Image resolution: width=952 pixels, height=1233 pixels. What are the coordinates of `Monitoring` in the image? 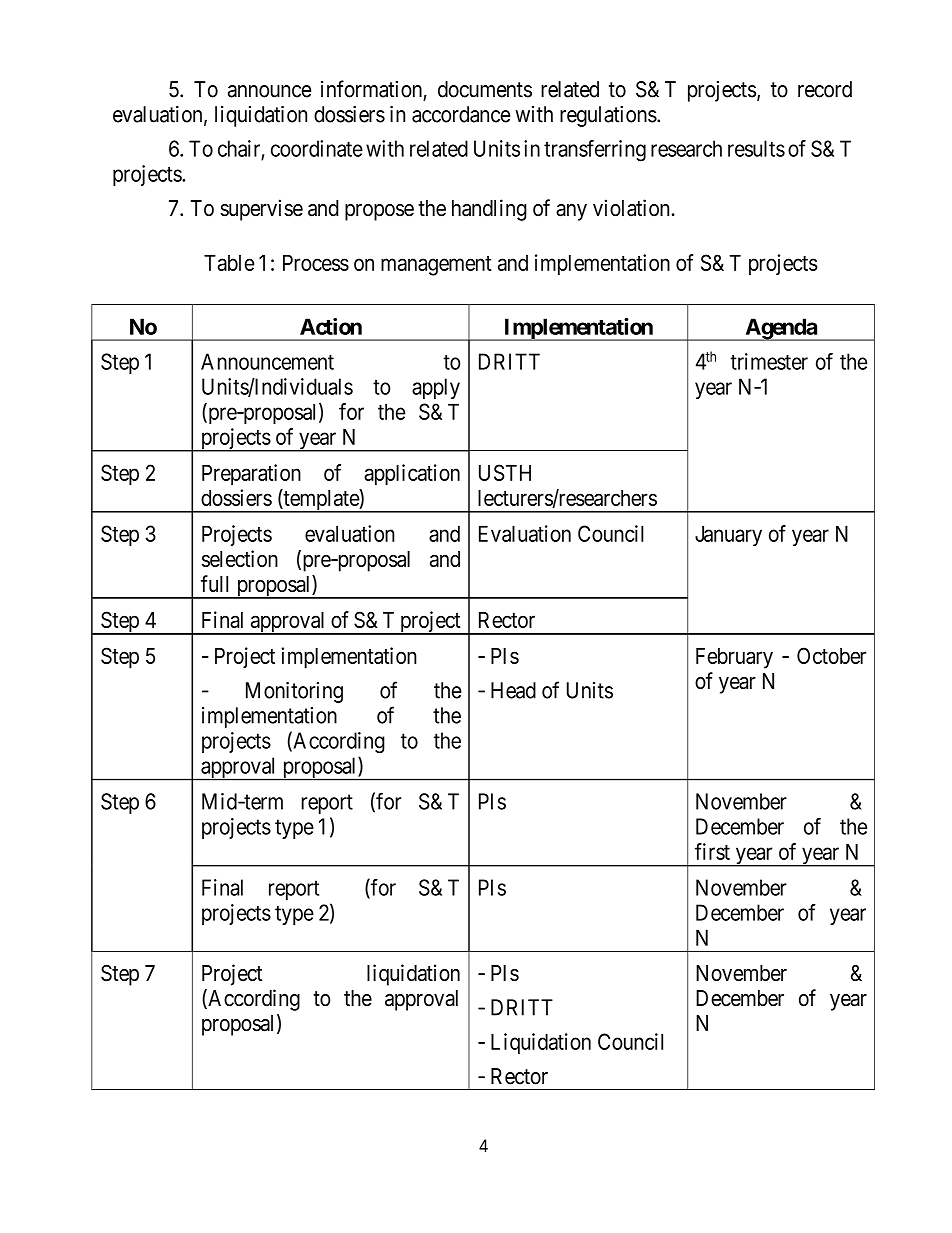 It's located at (294, 692).
